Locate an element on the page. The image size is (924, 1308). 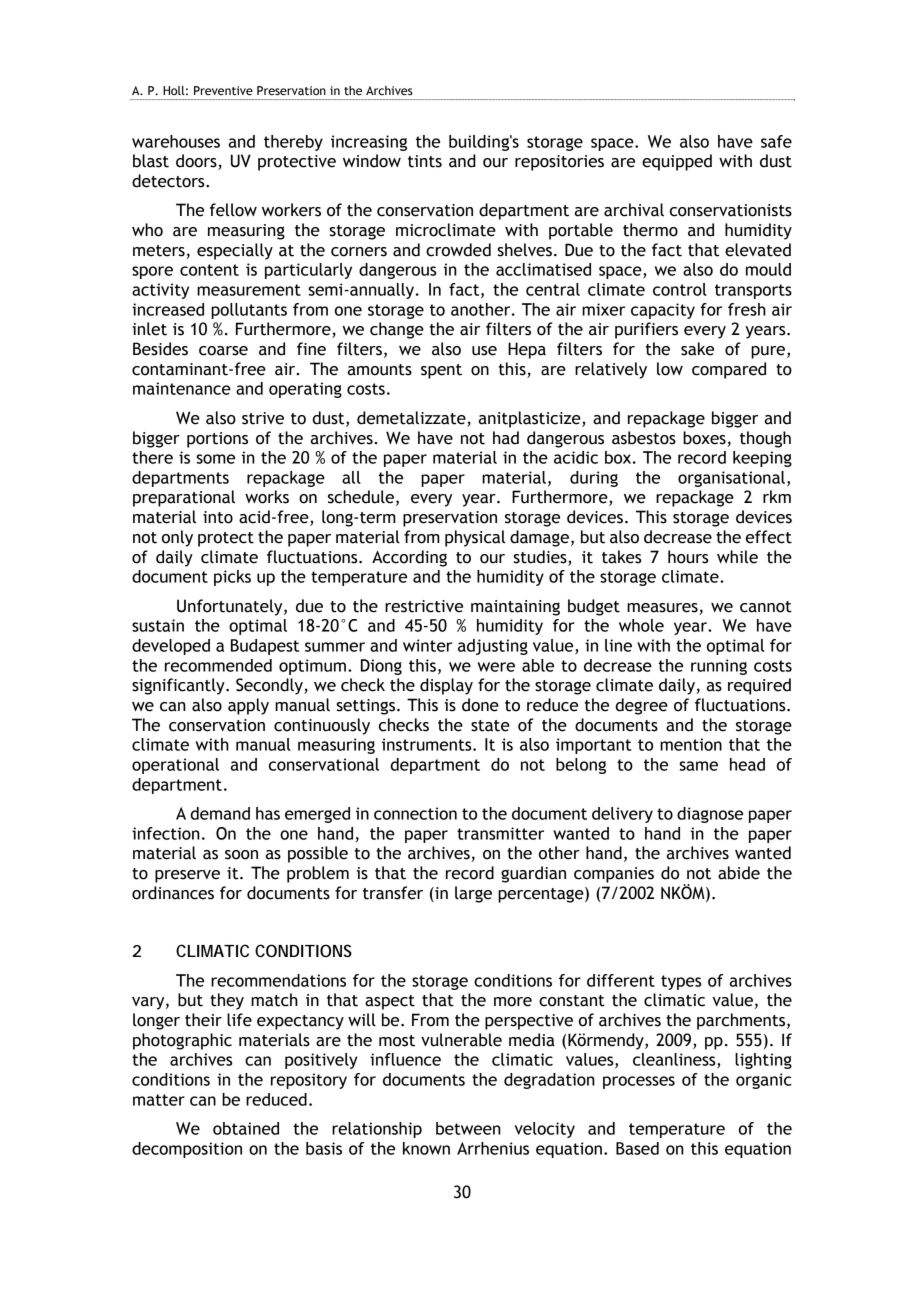
obtained is located at coordinates (246, 1128).
